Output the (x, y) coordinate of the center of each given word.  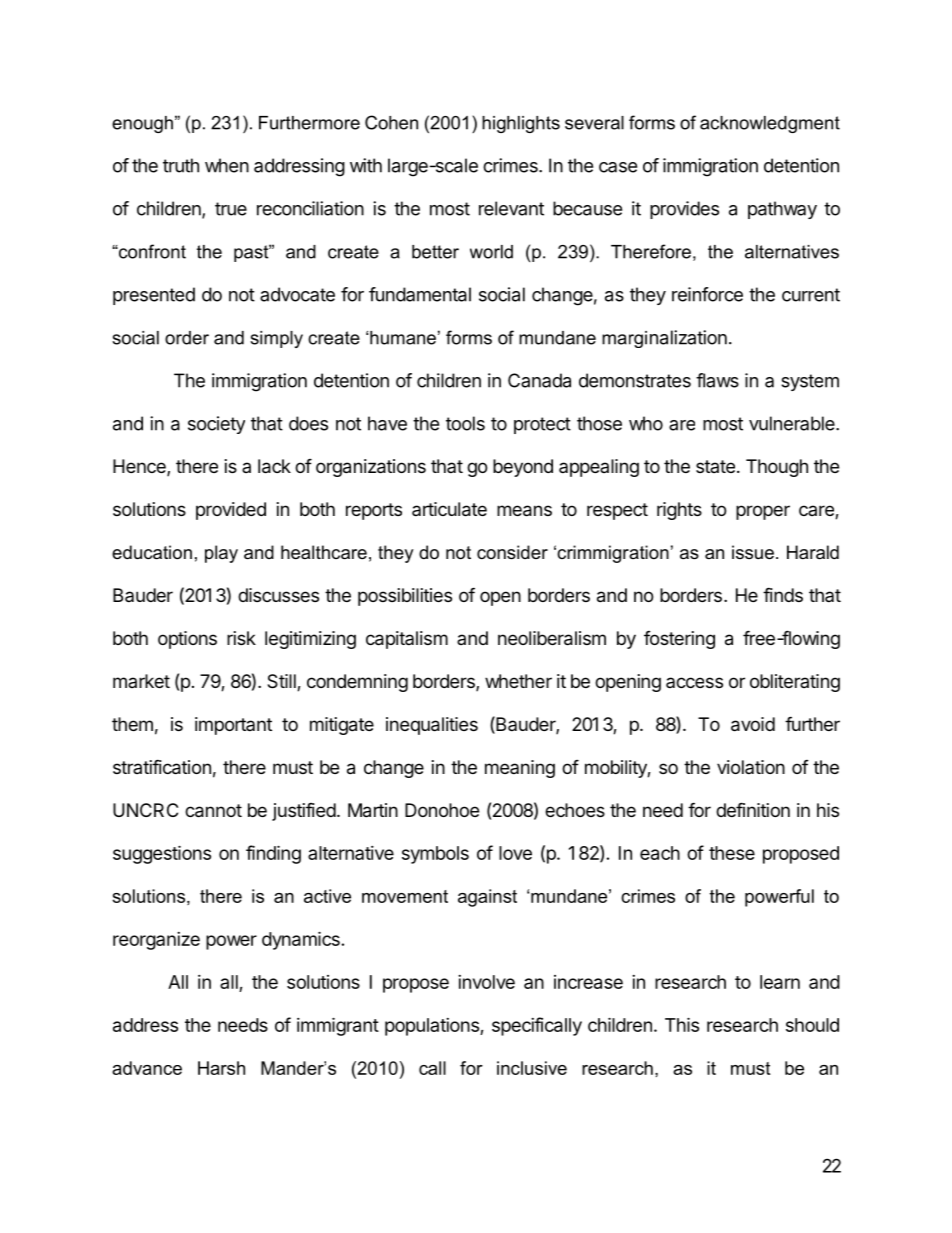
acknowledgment (770, 124)
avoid (753, 724)
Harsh (221, 1068)
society (216, 425)
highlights (521, 124)
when (227, 165)
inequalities (432, 726)
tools (465, 423)
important (233, 726)
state (715, 466)
